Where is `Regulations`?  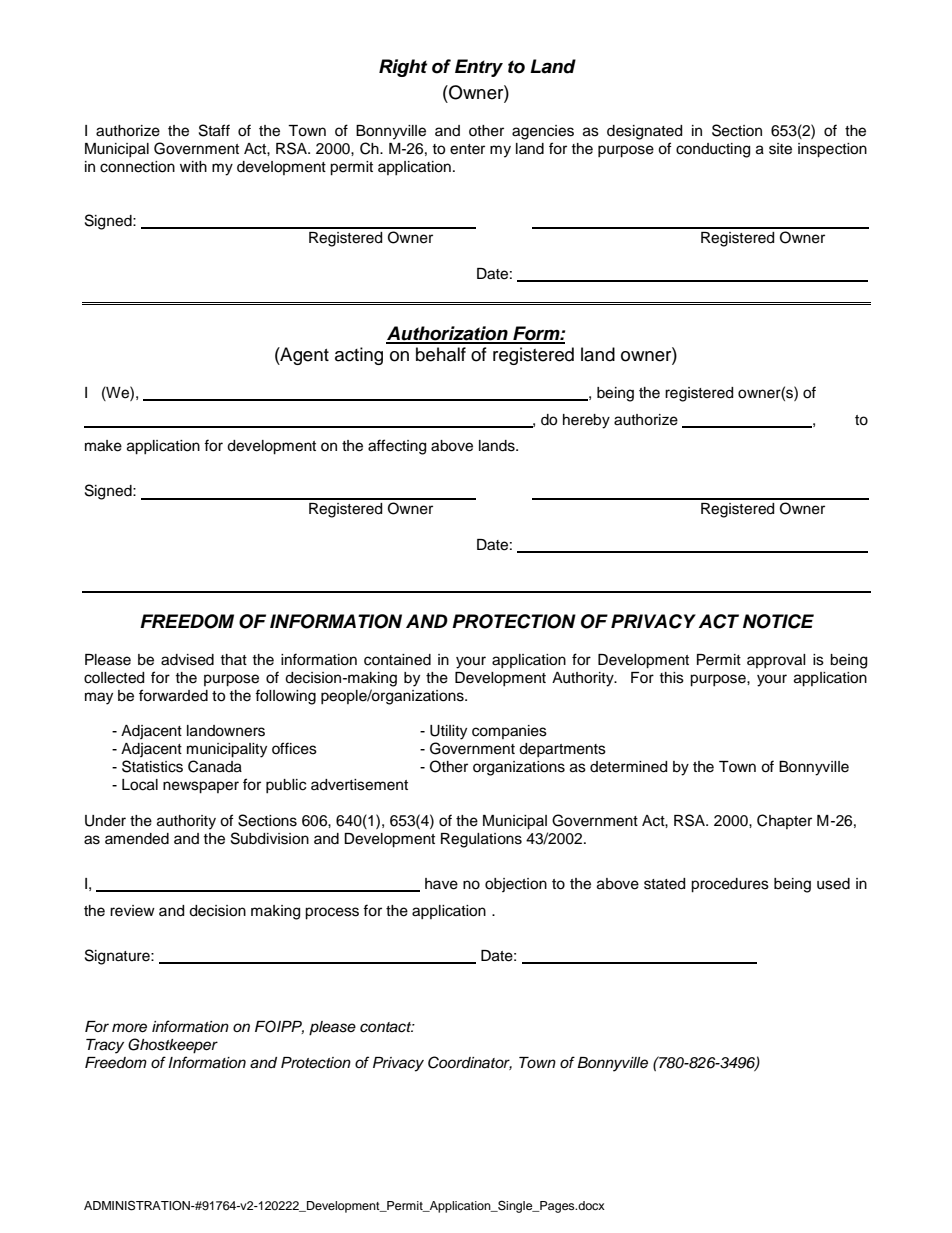 Regulations is located at coordinates (481, 840).
